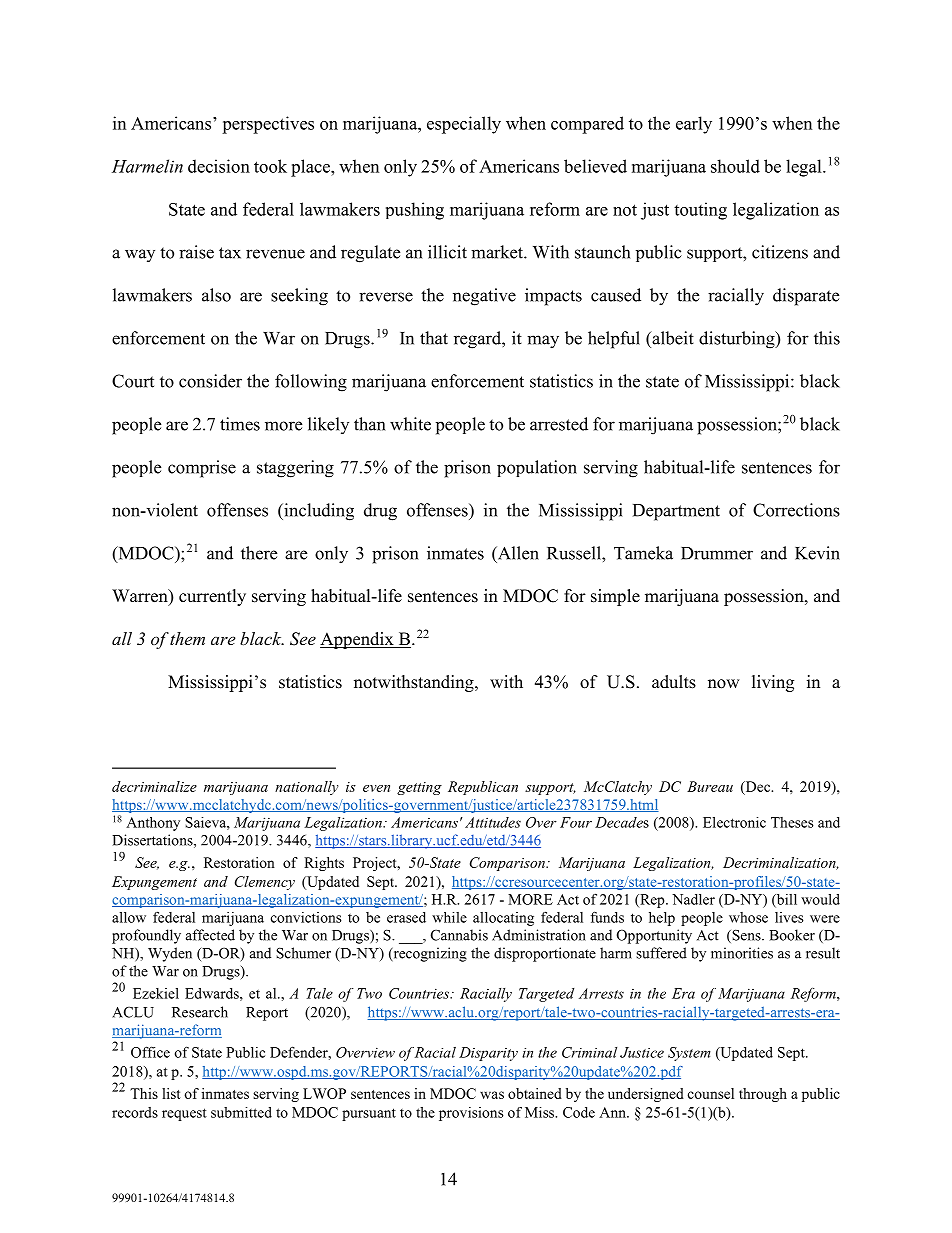 The height and width of the page is (1233, 952). What do you see at coordinates (710, 786) in the page?
I see `Bureau` at bounding box center [710, 786].
